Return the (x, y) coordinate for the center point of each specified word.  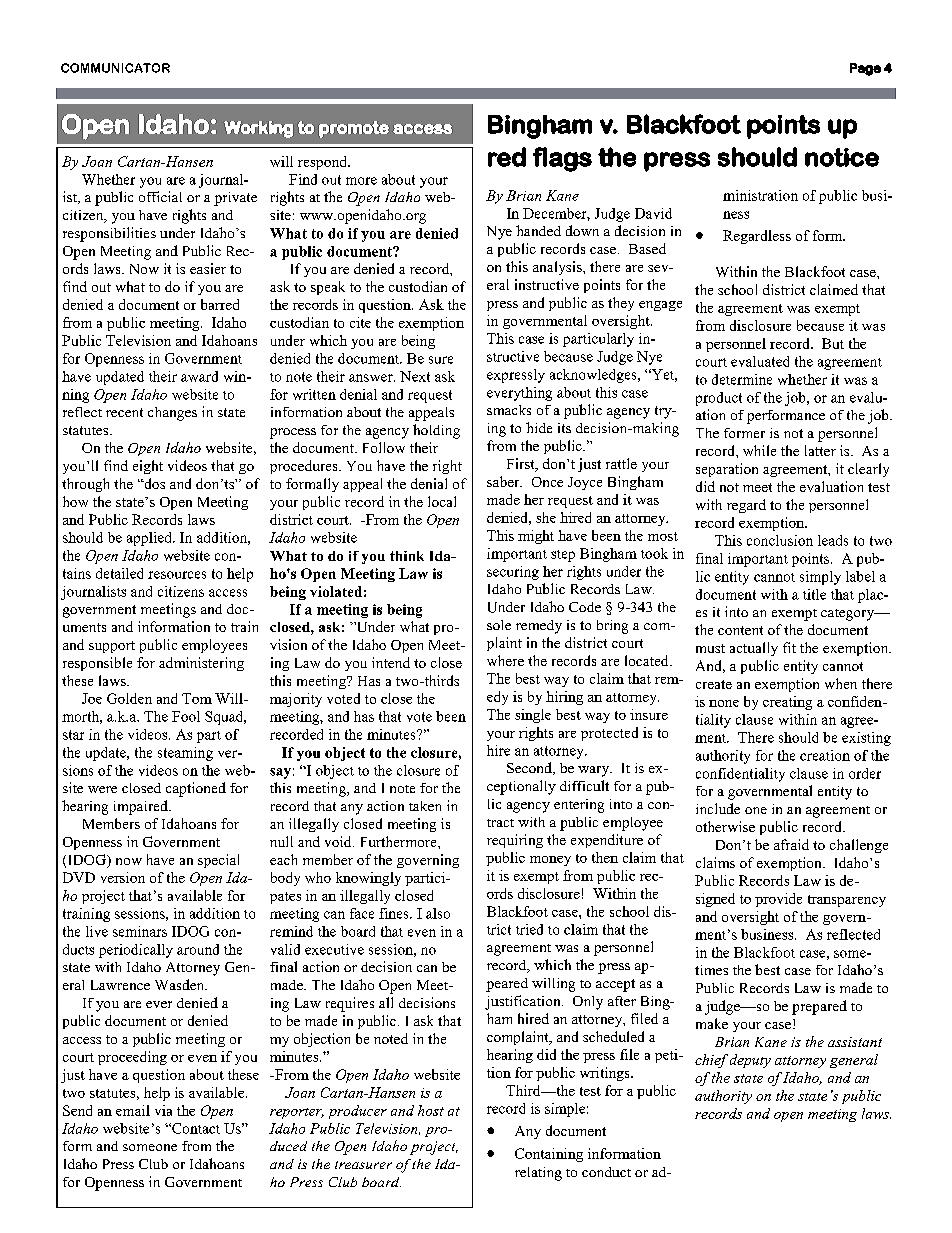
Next (415, 376)
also (438, 913)
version (123, 877)
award (199, 376)
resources (177, 575)
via (163, 1110)
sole (499, 625)
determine (742, 379)
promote (354, 129)
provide (778, 900)
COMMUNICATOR (115, 68)
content (740, 630)
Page (865, 69)
